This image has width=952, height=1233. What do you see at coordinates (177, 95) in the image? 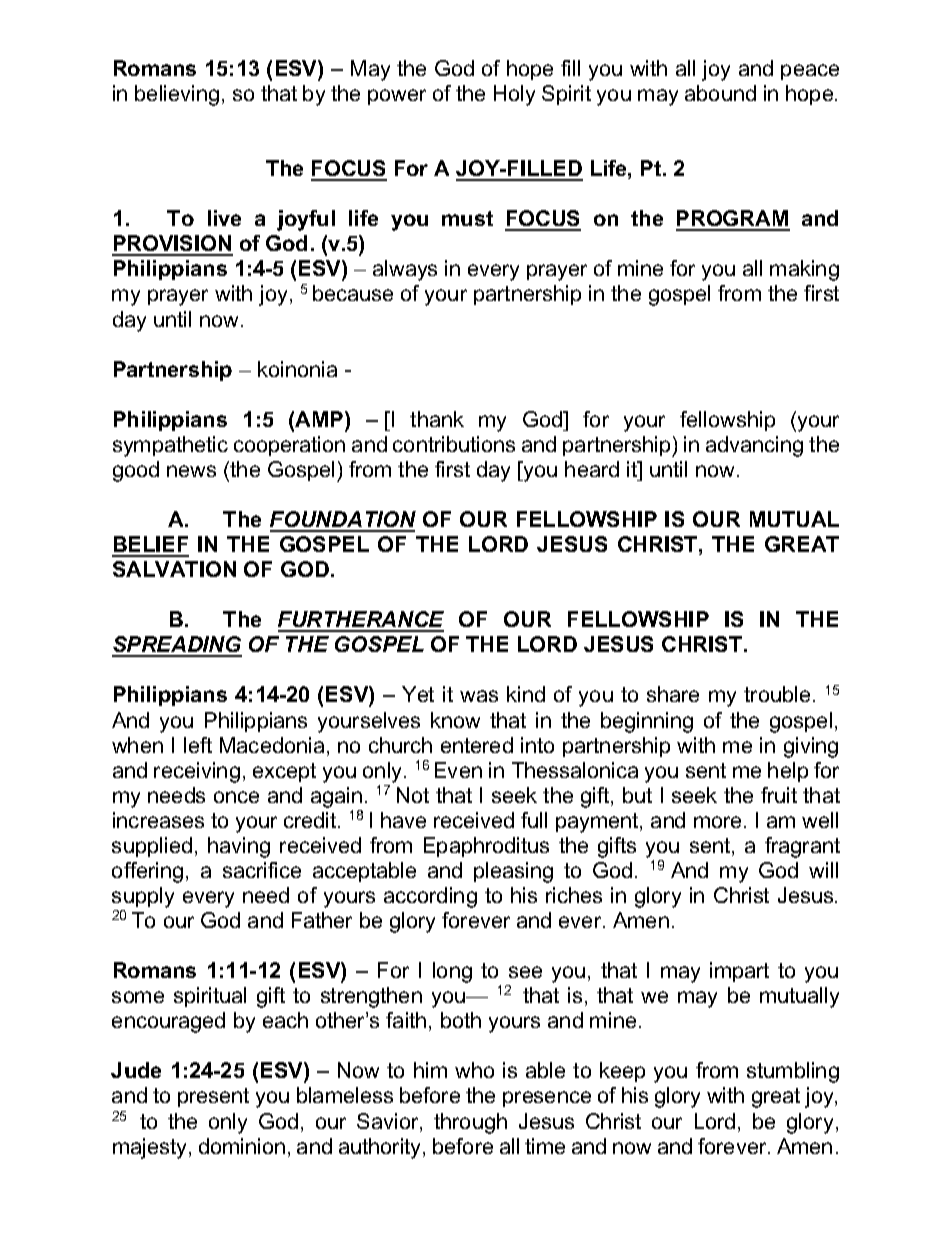
I see `believing` at bounding box center [177, 95].
